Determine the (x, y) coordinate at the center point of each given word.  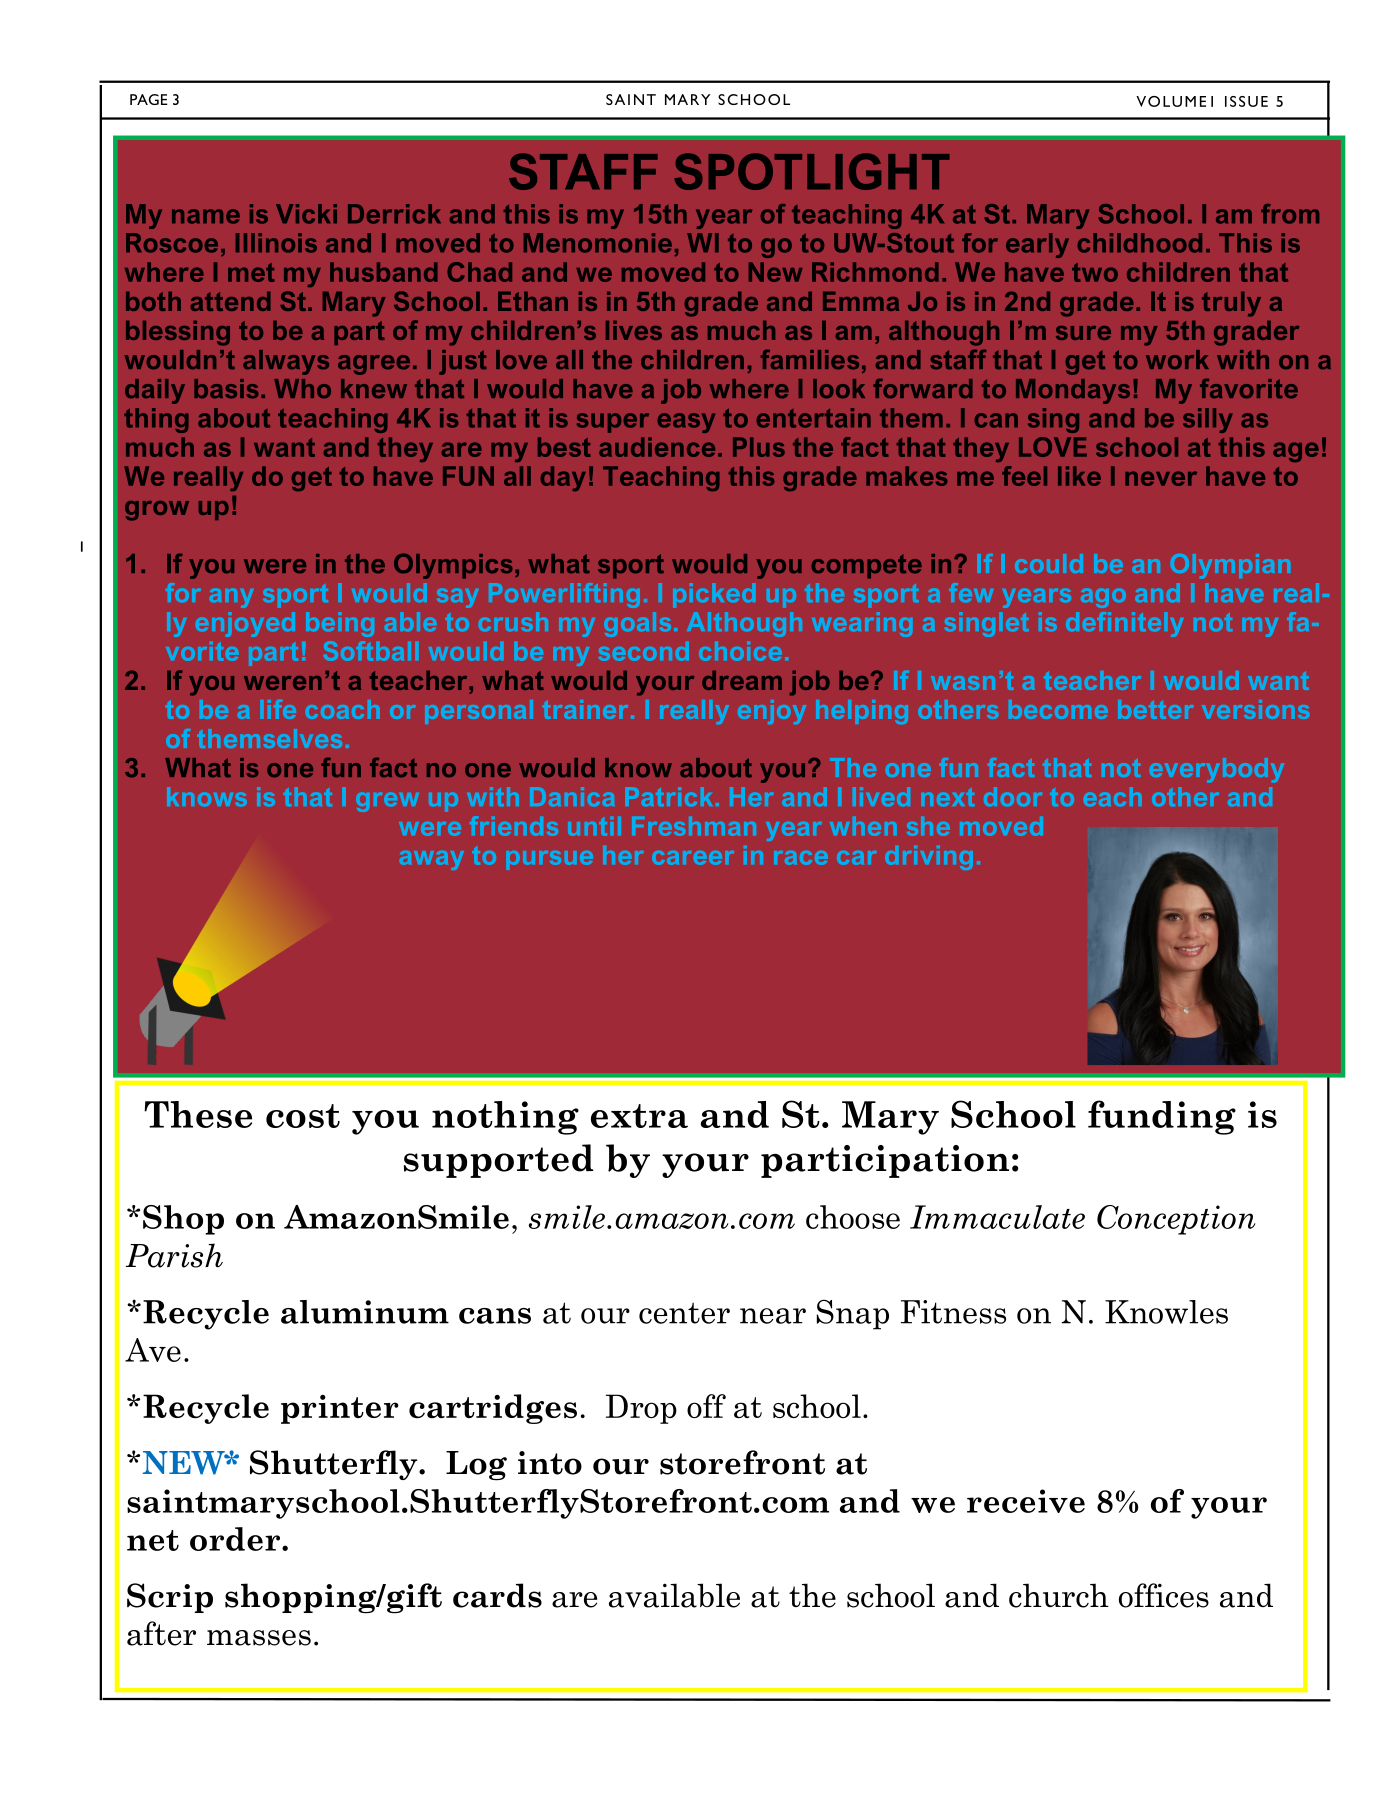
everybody (1217, 770)
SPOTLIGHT (811, 171)
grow (157, 511)
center (684, 1313)
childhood (1140, 243)
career (693, 858)
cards (497, 1595)
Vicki (306, 214)
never (1161, 478)
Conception (1176, 1220)
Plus (759, 447)
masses (259, 1638)
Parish (174, 1255)
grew (387, 802)
